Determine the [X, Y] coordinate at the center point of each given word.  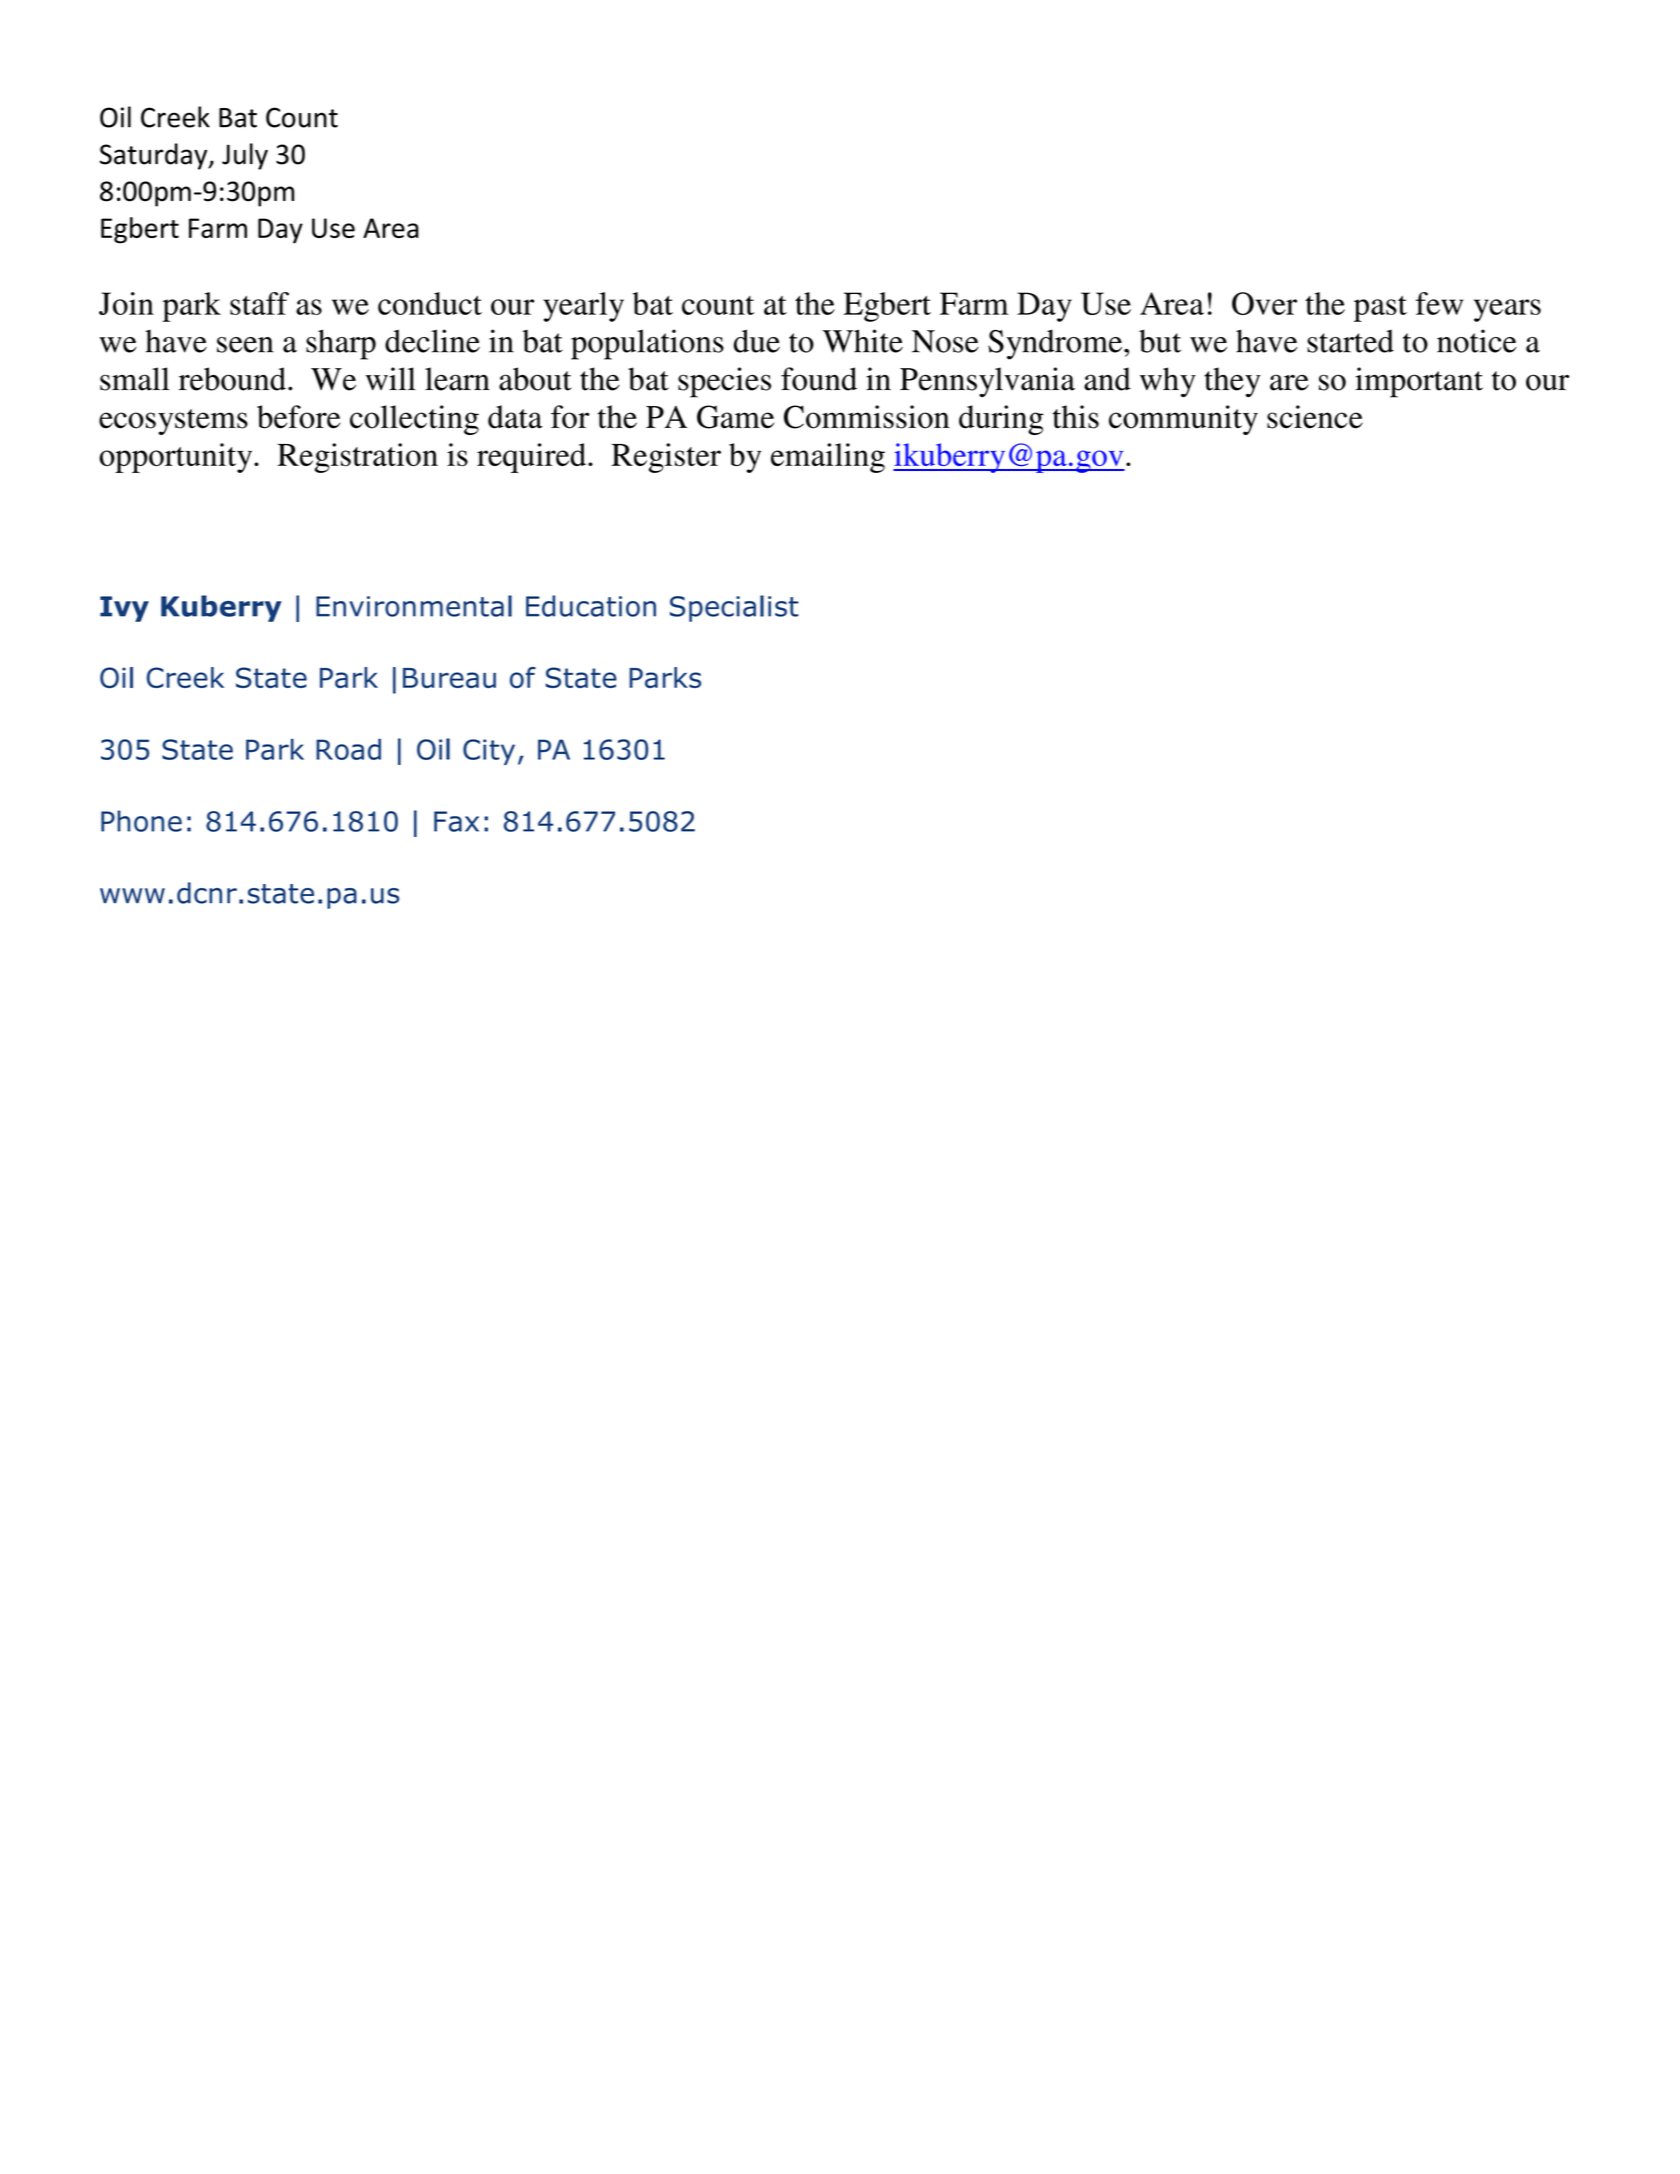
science [1315, 417]
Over [1264, 303]
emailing [828, 458]
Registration [357, 458]
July [245, 156]
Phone [141, 821]
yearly [583, 307]
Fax [456, 821]
